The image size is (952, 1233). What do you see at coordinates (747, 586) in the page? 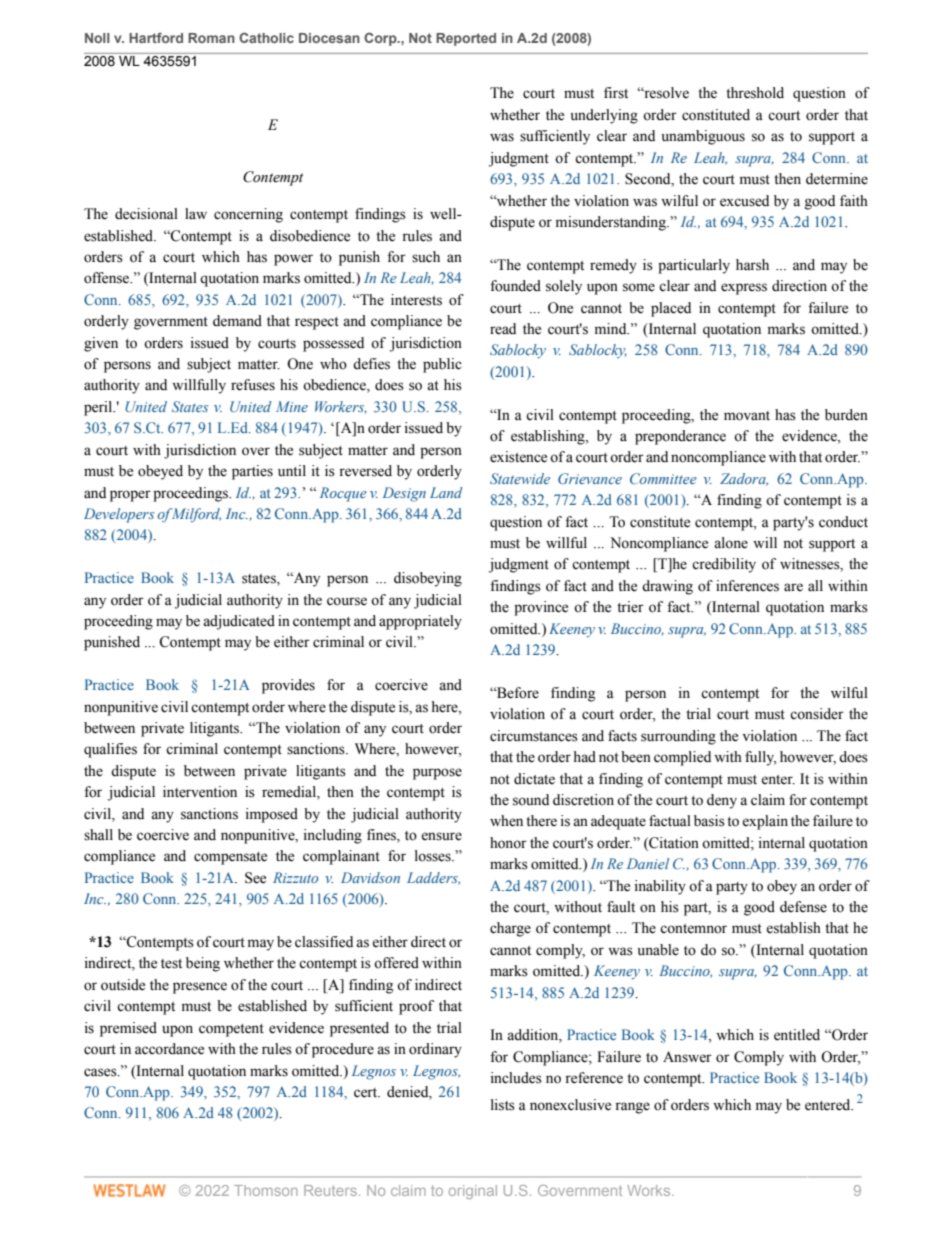
I see `inferences` at bounding box center [747, 586].
